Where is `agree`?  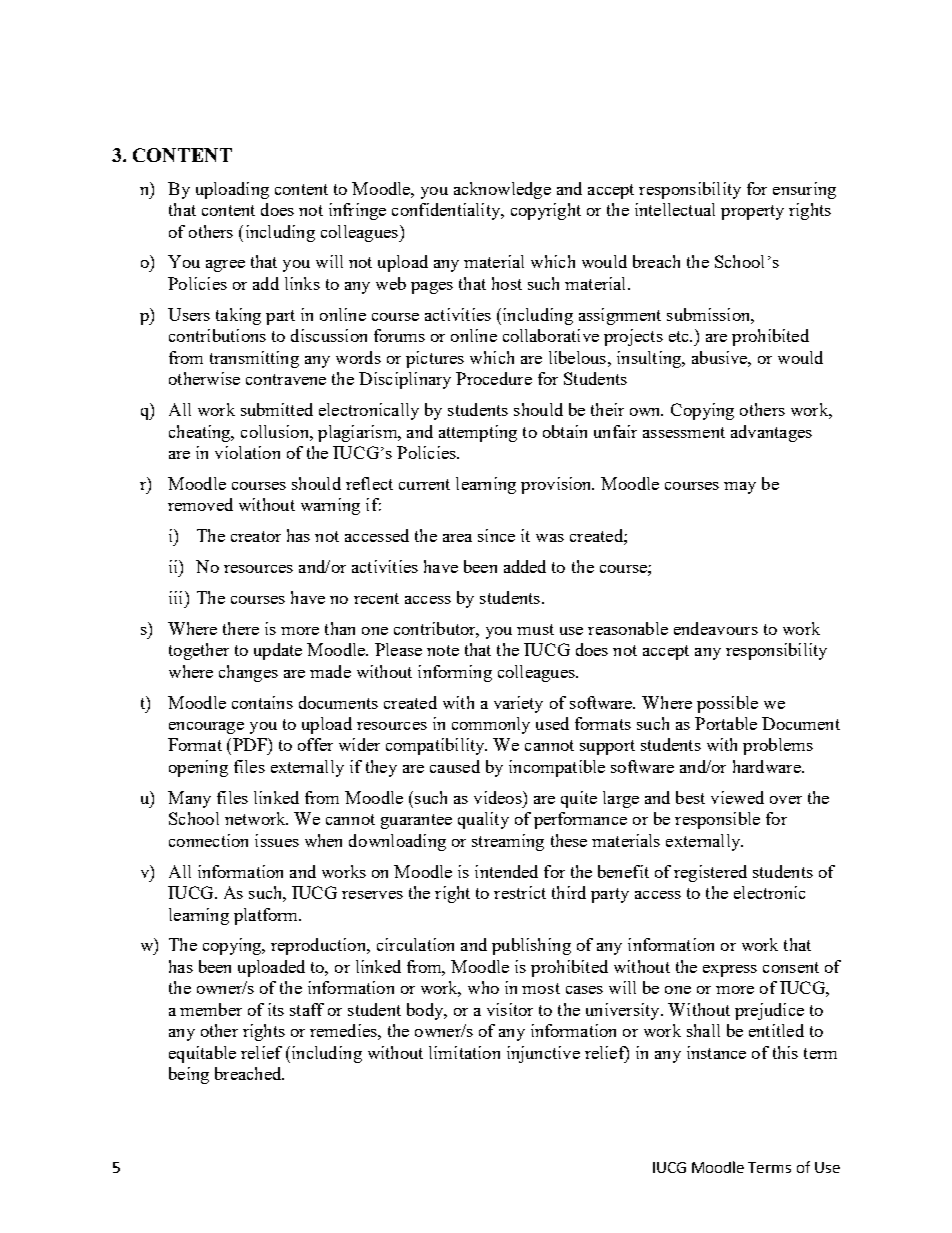
agree is located at coordinates (225, 266).
